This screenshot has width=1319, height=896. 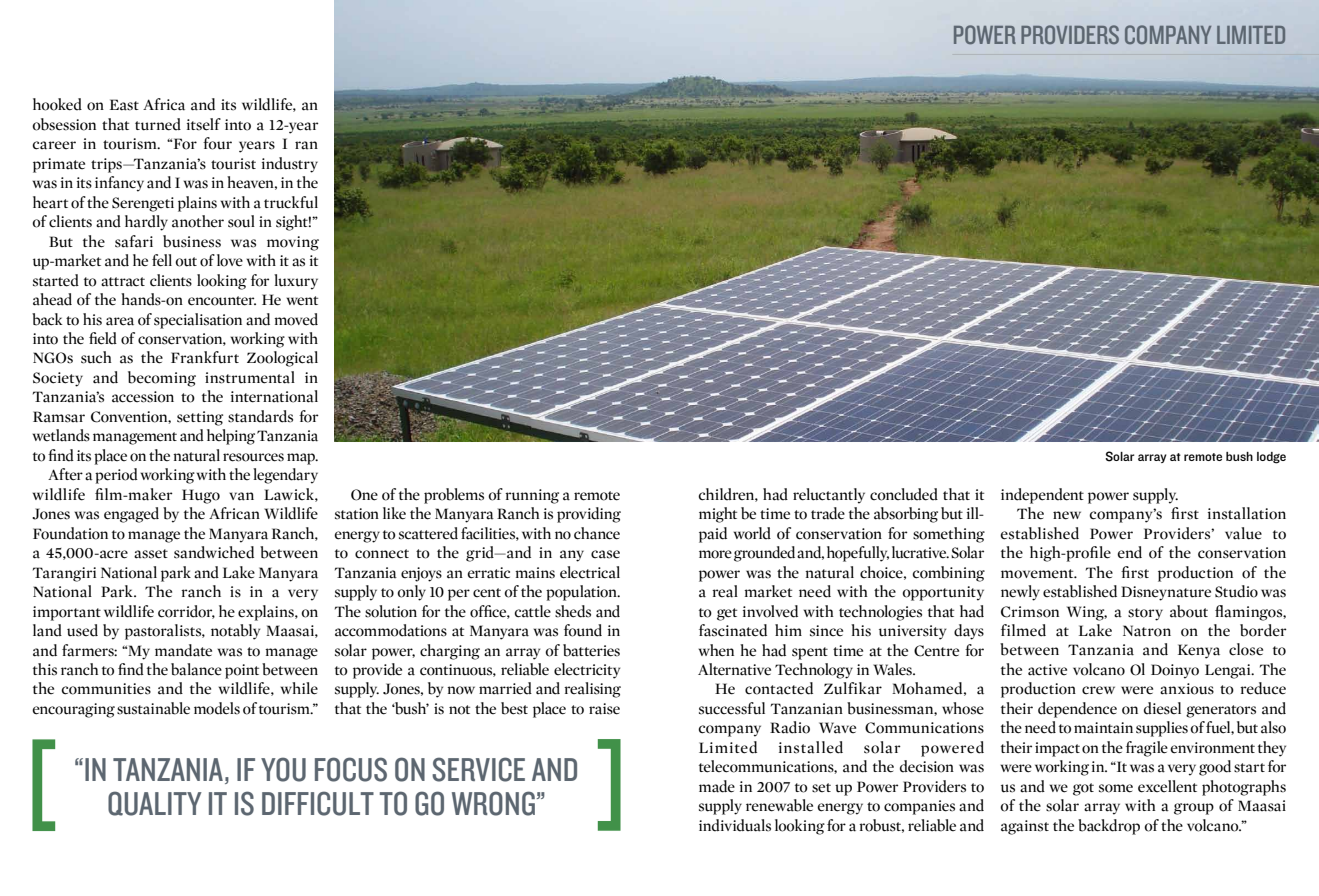 I want to click on Frankfurt, so click(x=205, y=357).
